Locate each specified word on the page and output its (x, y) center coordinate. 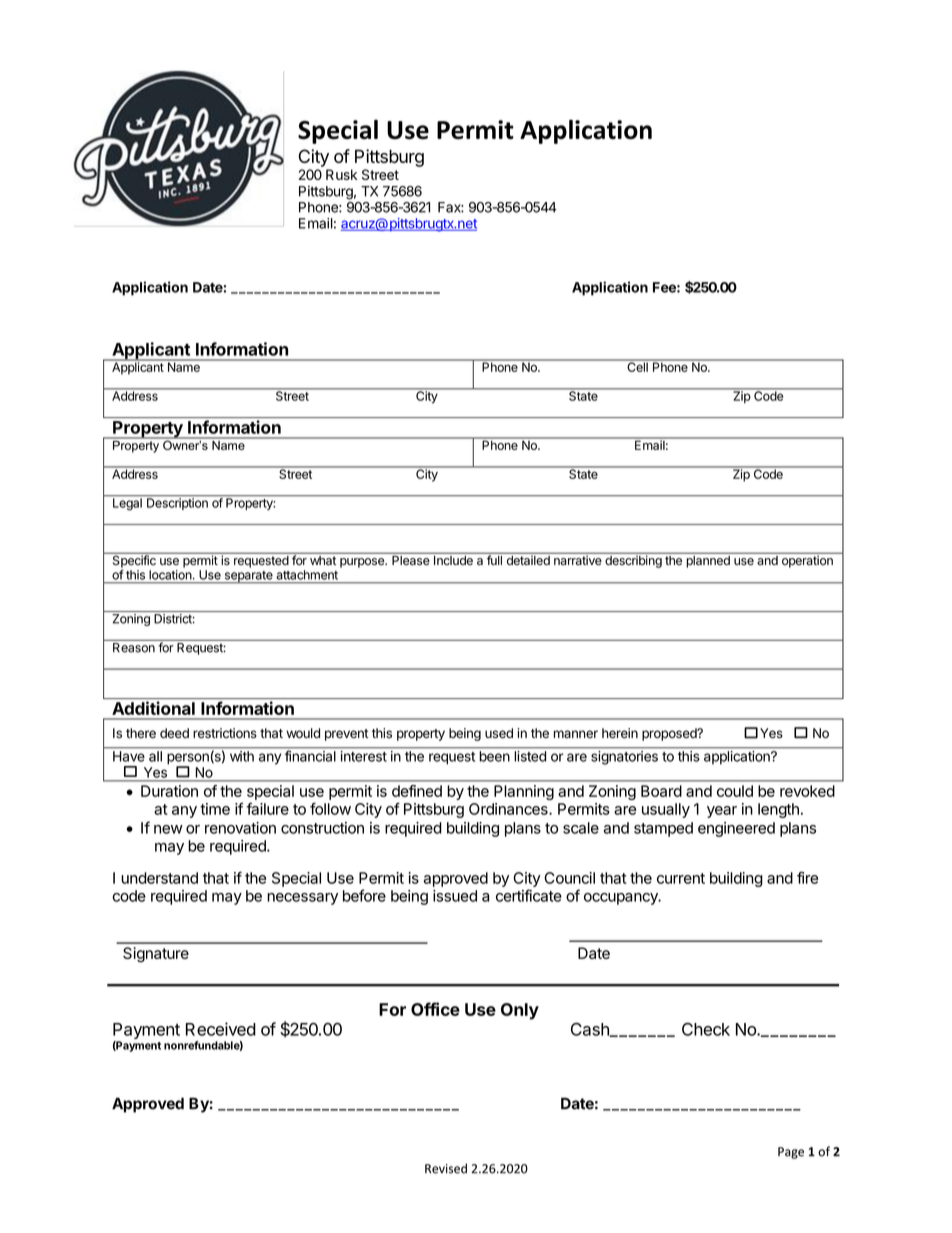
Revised (446, 1168)
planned (708, 562)
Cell (637, 366)
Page (791, 1153)
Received (221, 1029)
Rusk (341, 174)
